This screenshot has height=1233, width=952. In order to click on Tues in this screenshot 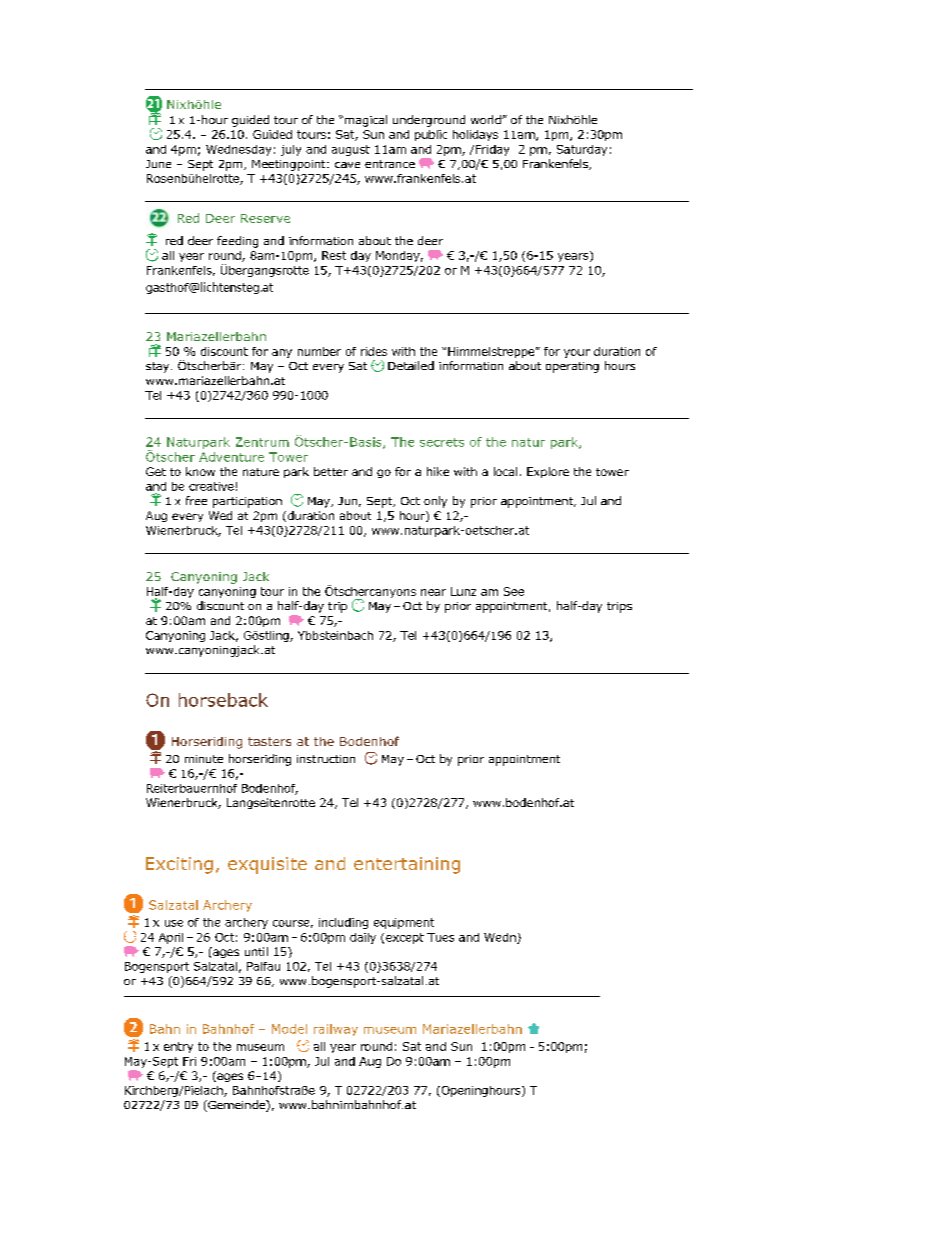, I will do `click(440, 937)`.
